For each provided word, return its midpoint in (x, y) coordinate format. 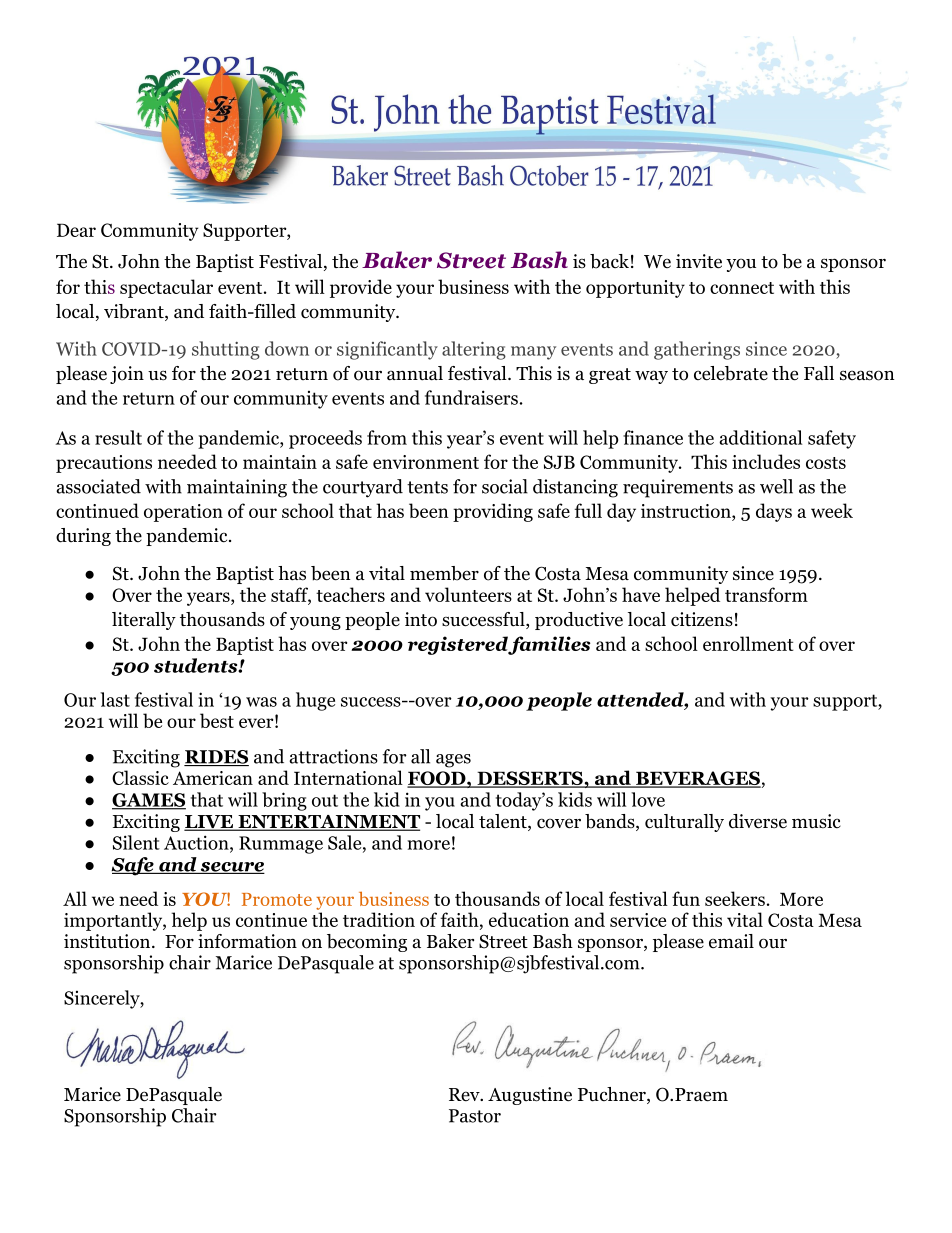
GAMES (149, 801)
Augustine (530, 1096)
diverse (758, 821)
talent (504, 822)
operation (183, 513)
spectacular (166, 288)
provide (361, 288)
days (774, 512)
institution (108, 941)
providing (493, 512)
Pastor (475, 1116)
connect (742, 288)
